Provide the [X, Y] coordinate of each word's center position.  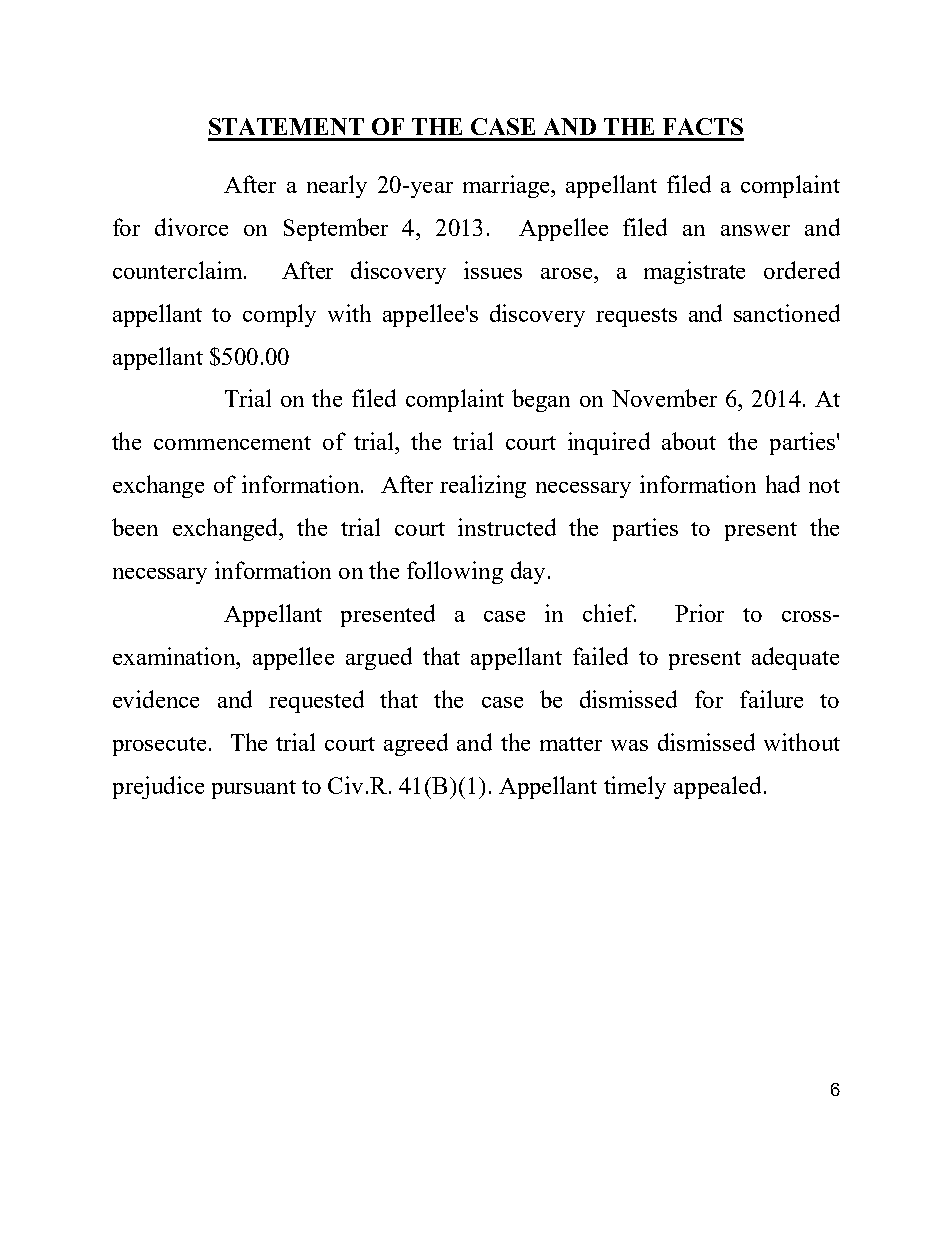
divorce [191, 227]
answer [755, 230]
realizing [483, 486]
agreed [416, 744]
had [783, 484]
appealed [717, 787]
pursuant [254, 789]
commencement [232, 443]
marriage [507, 186]
